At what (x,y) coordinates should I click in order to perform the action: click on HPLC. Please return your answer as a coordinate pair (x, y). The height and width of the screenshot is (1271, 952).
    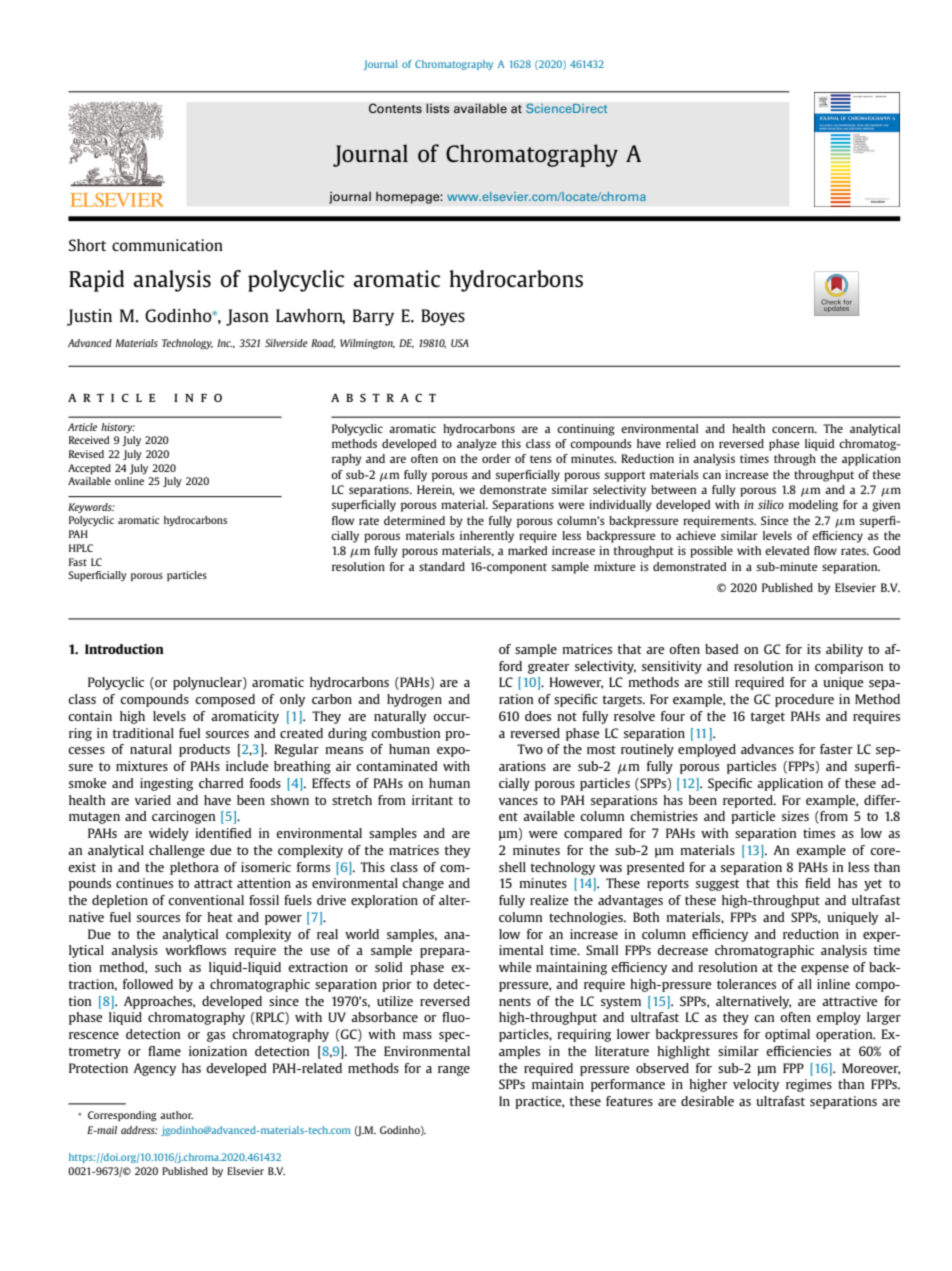
    Looking at the image, I should click on (81, 548).
